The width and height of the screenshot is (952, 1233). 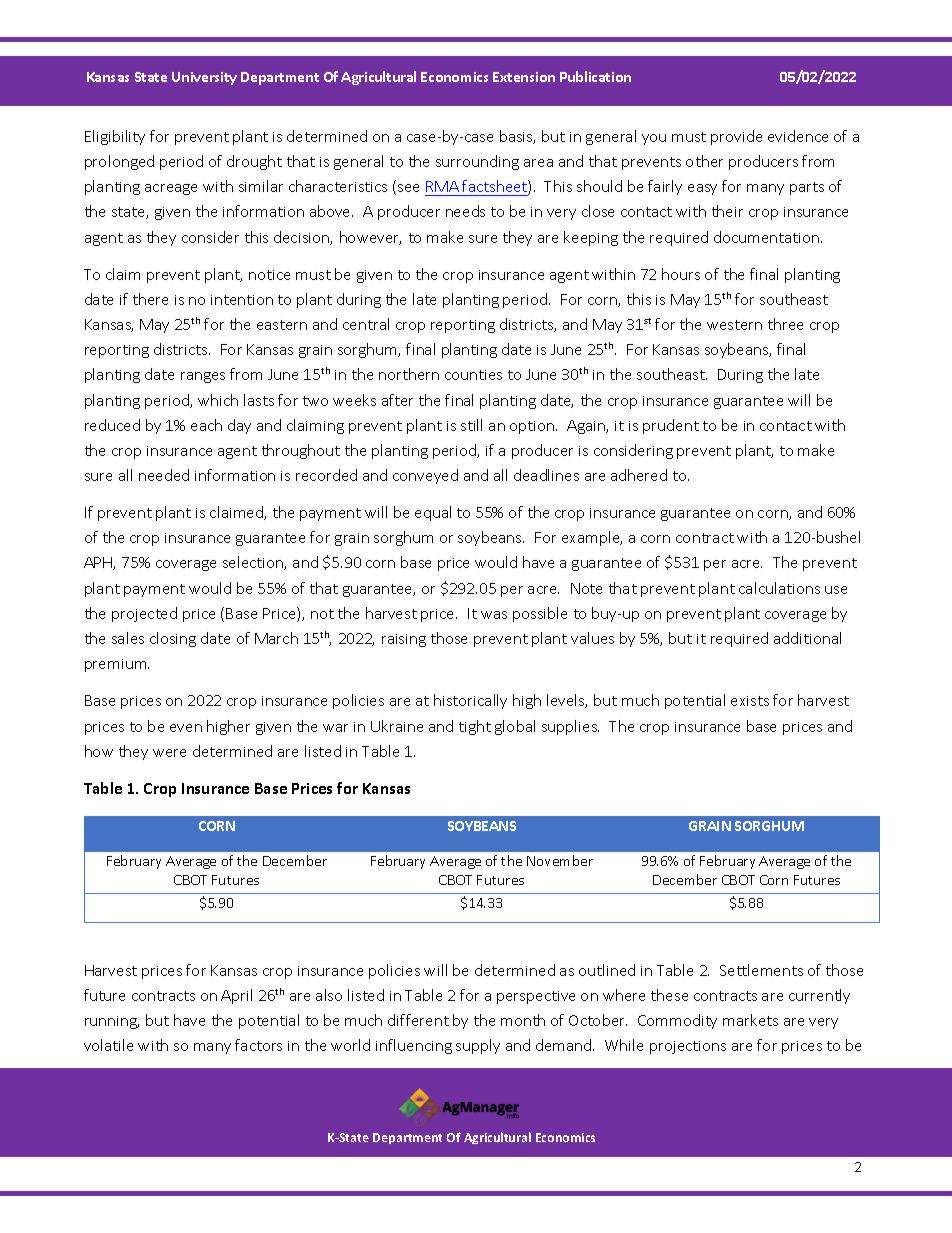 What do you see at coordinates (475, 727) in the screenshot?
I see `tight` at bounding box center [475, 727].
